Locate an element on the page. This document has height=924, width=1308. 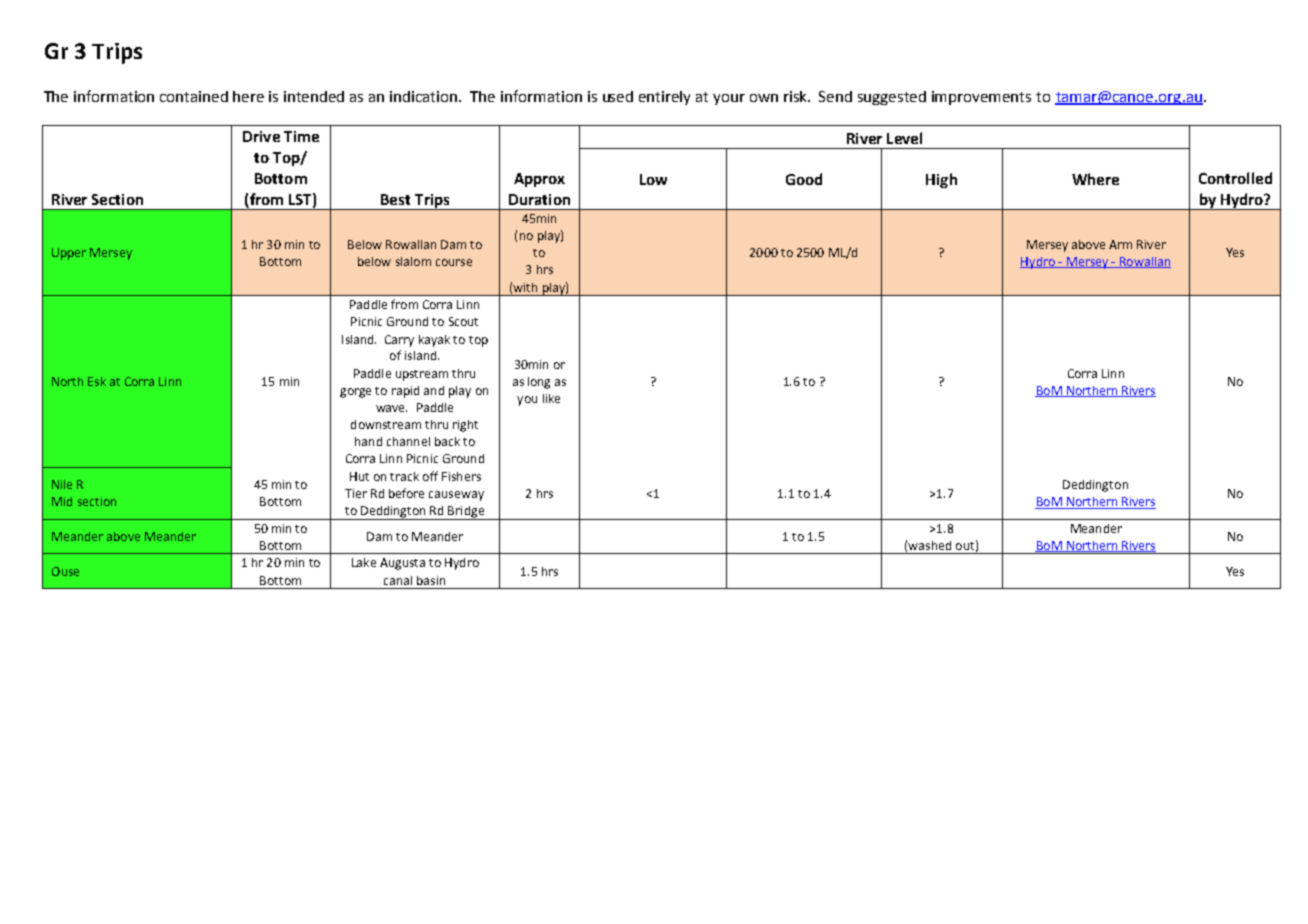
back is located at coordinates (447, 441).
